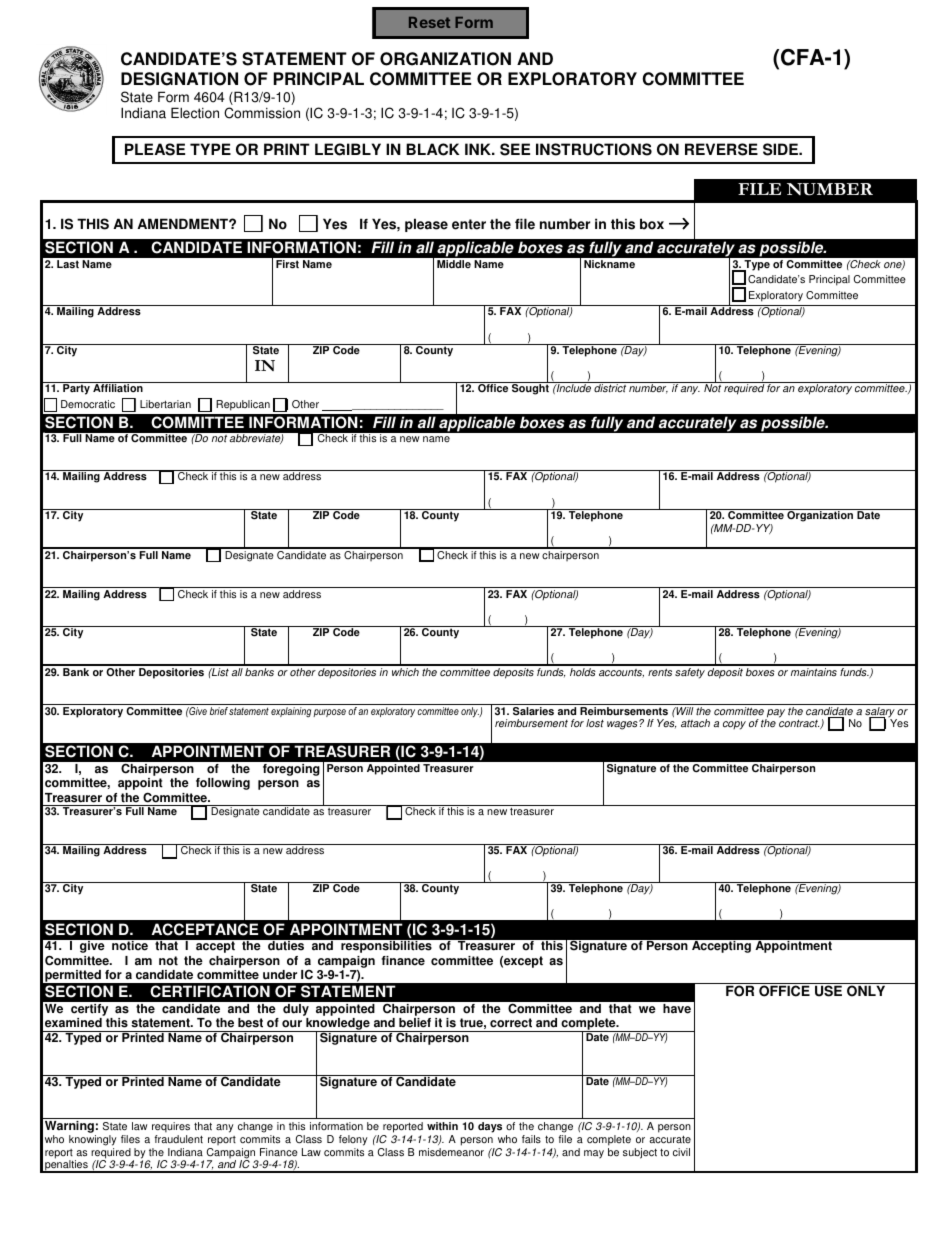 The image size is (952, 1233). What do you see at coordinates (195, 113) in the document?
I see `Election` at bounding box center [195, 113].
